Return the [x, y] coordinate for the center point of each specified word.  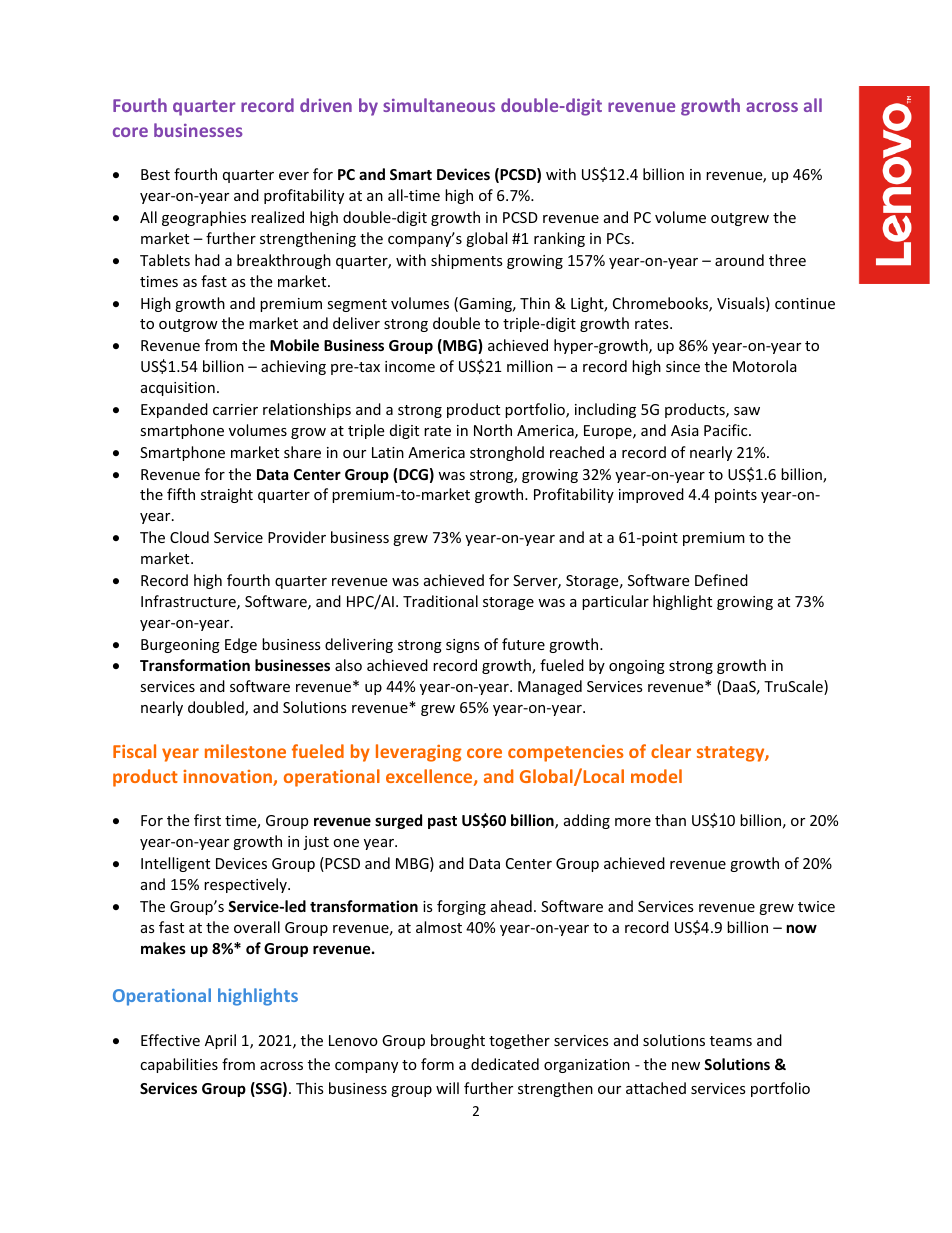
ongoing [637, 667]
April [220, 1041]
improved [651, 495]
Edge [241, 645]
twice [816, 906]
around [739, 260]
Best [155, 174]
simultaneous [439, 105]
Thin [535, 303]
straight [227, 495]
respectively [246, 885]
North [493, 430]
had [207, 260]
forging [461, 907]
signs [463, 646]
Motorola [765, 366]
